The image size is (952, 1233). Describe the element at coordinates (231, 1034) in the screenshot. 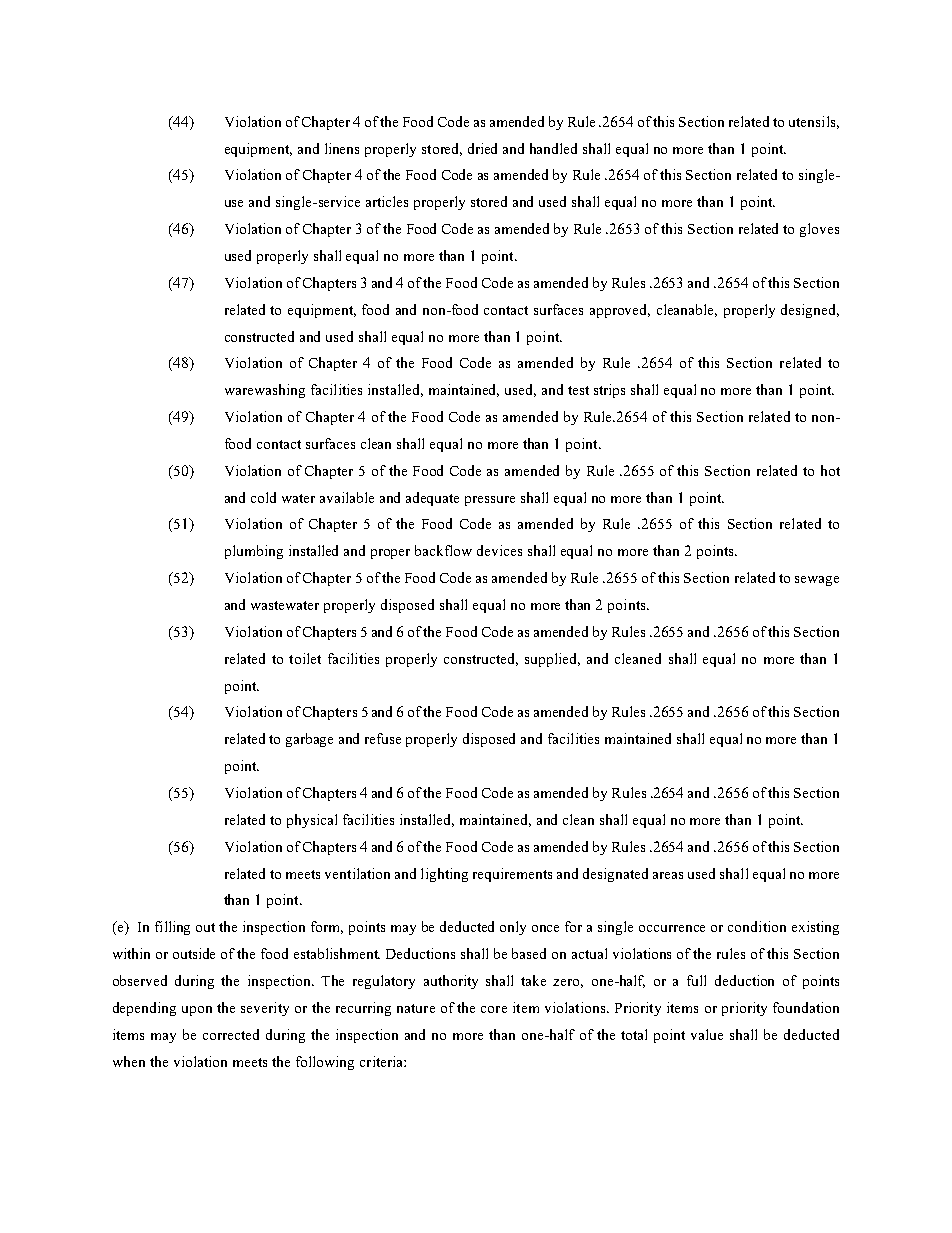

I see `corrected` at that location.
